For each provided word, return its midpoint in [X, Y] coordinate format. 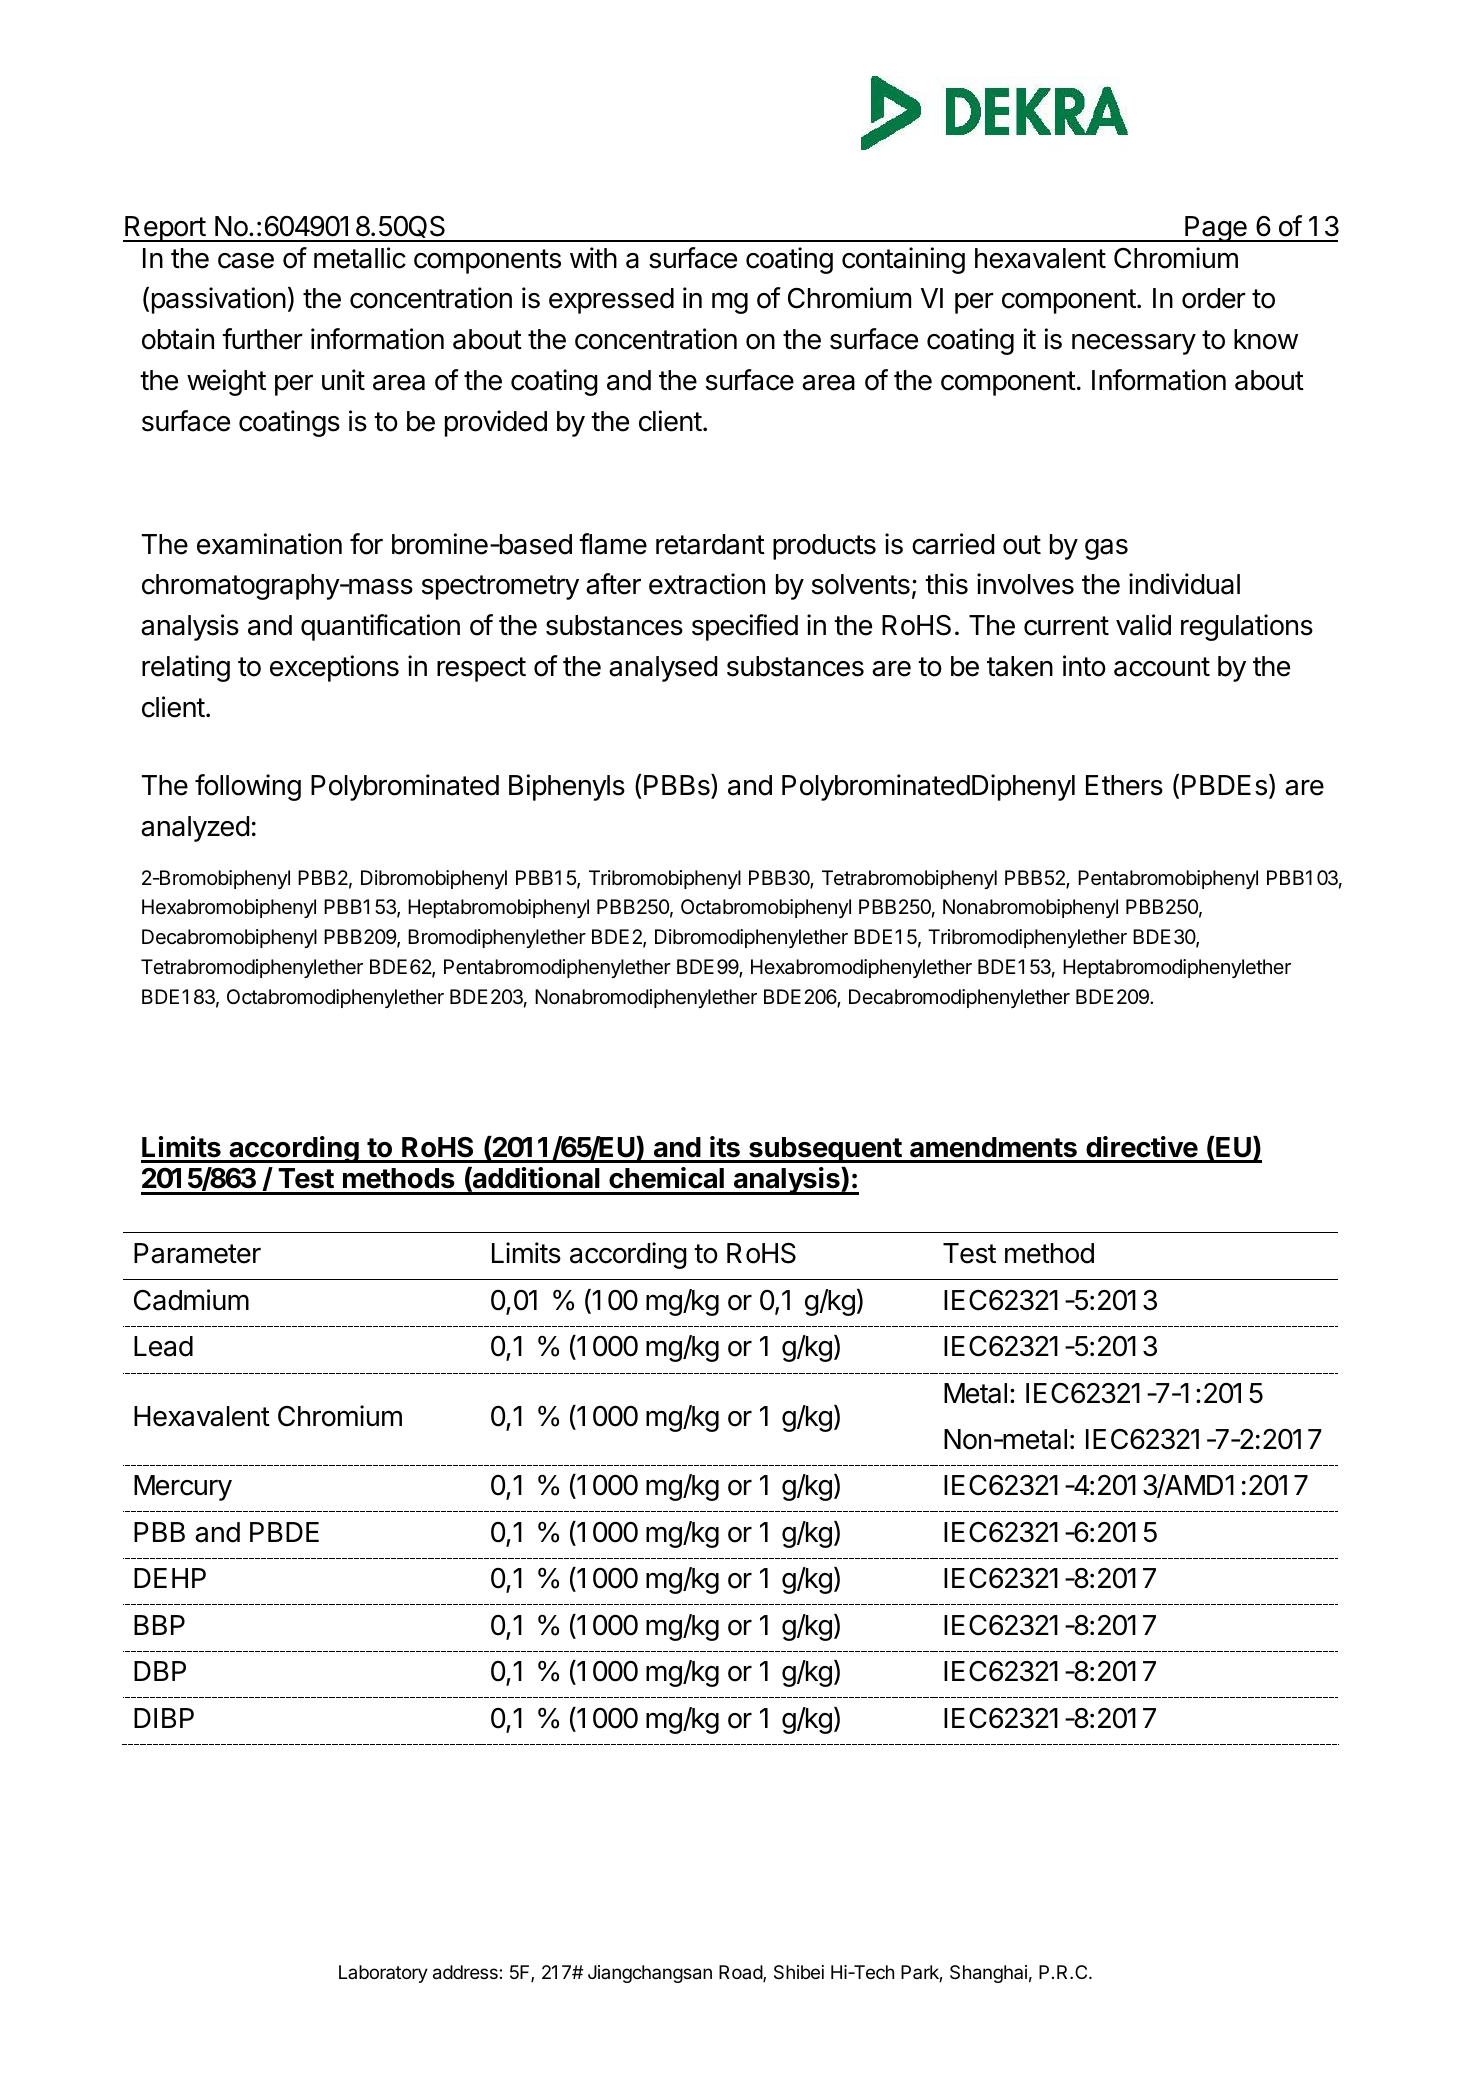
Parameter [197, 1253]
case [246, 261]
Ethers [1124, 785]
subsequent [825, 1150]
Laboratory [383, 1974]
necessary [1134, 344]
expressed [611, 301]
